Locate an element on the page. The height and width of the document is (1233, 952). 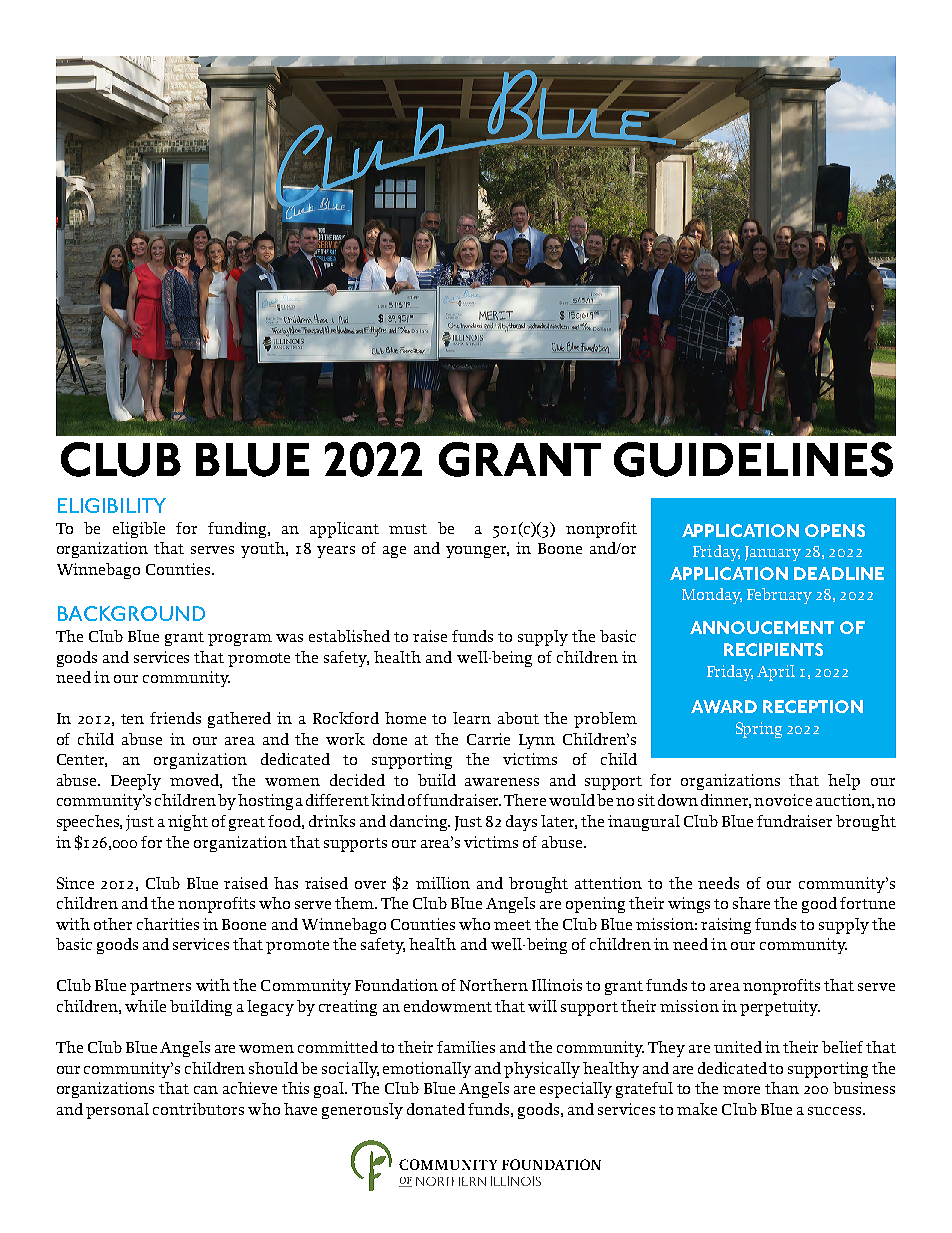
ELIGIBILITY is located at coordinates (112, 505).
